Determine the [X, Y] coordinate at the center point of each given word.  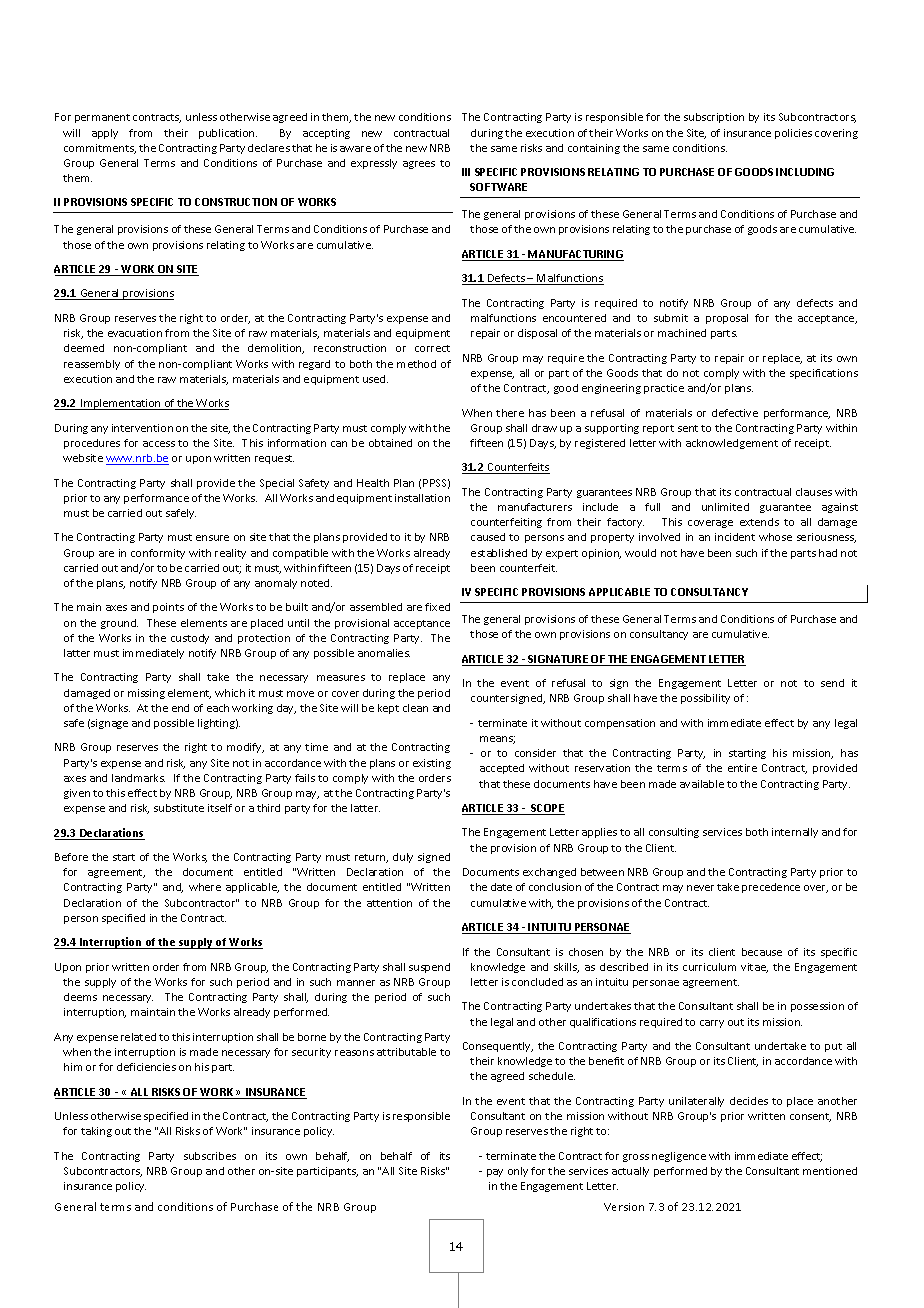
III [466, 172]
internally [795, 833]
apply [105, 134]
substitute [179, 808]
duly [403, 858]
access [159, 444]
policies [793, 134]
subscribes [210, 1156]
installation [422, 498]
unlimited [725, 507]
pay [495, 1173]
